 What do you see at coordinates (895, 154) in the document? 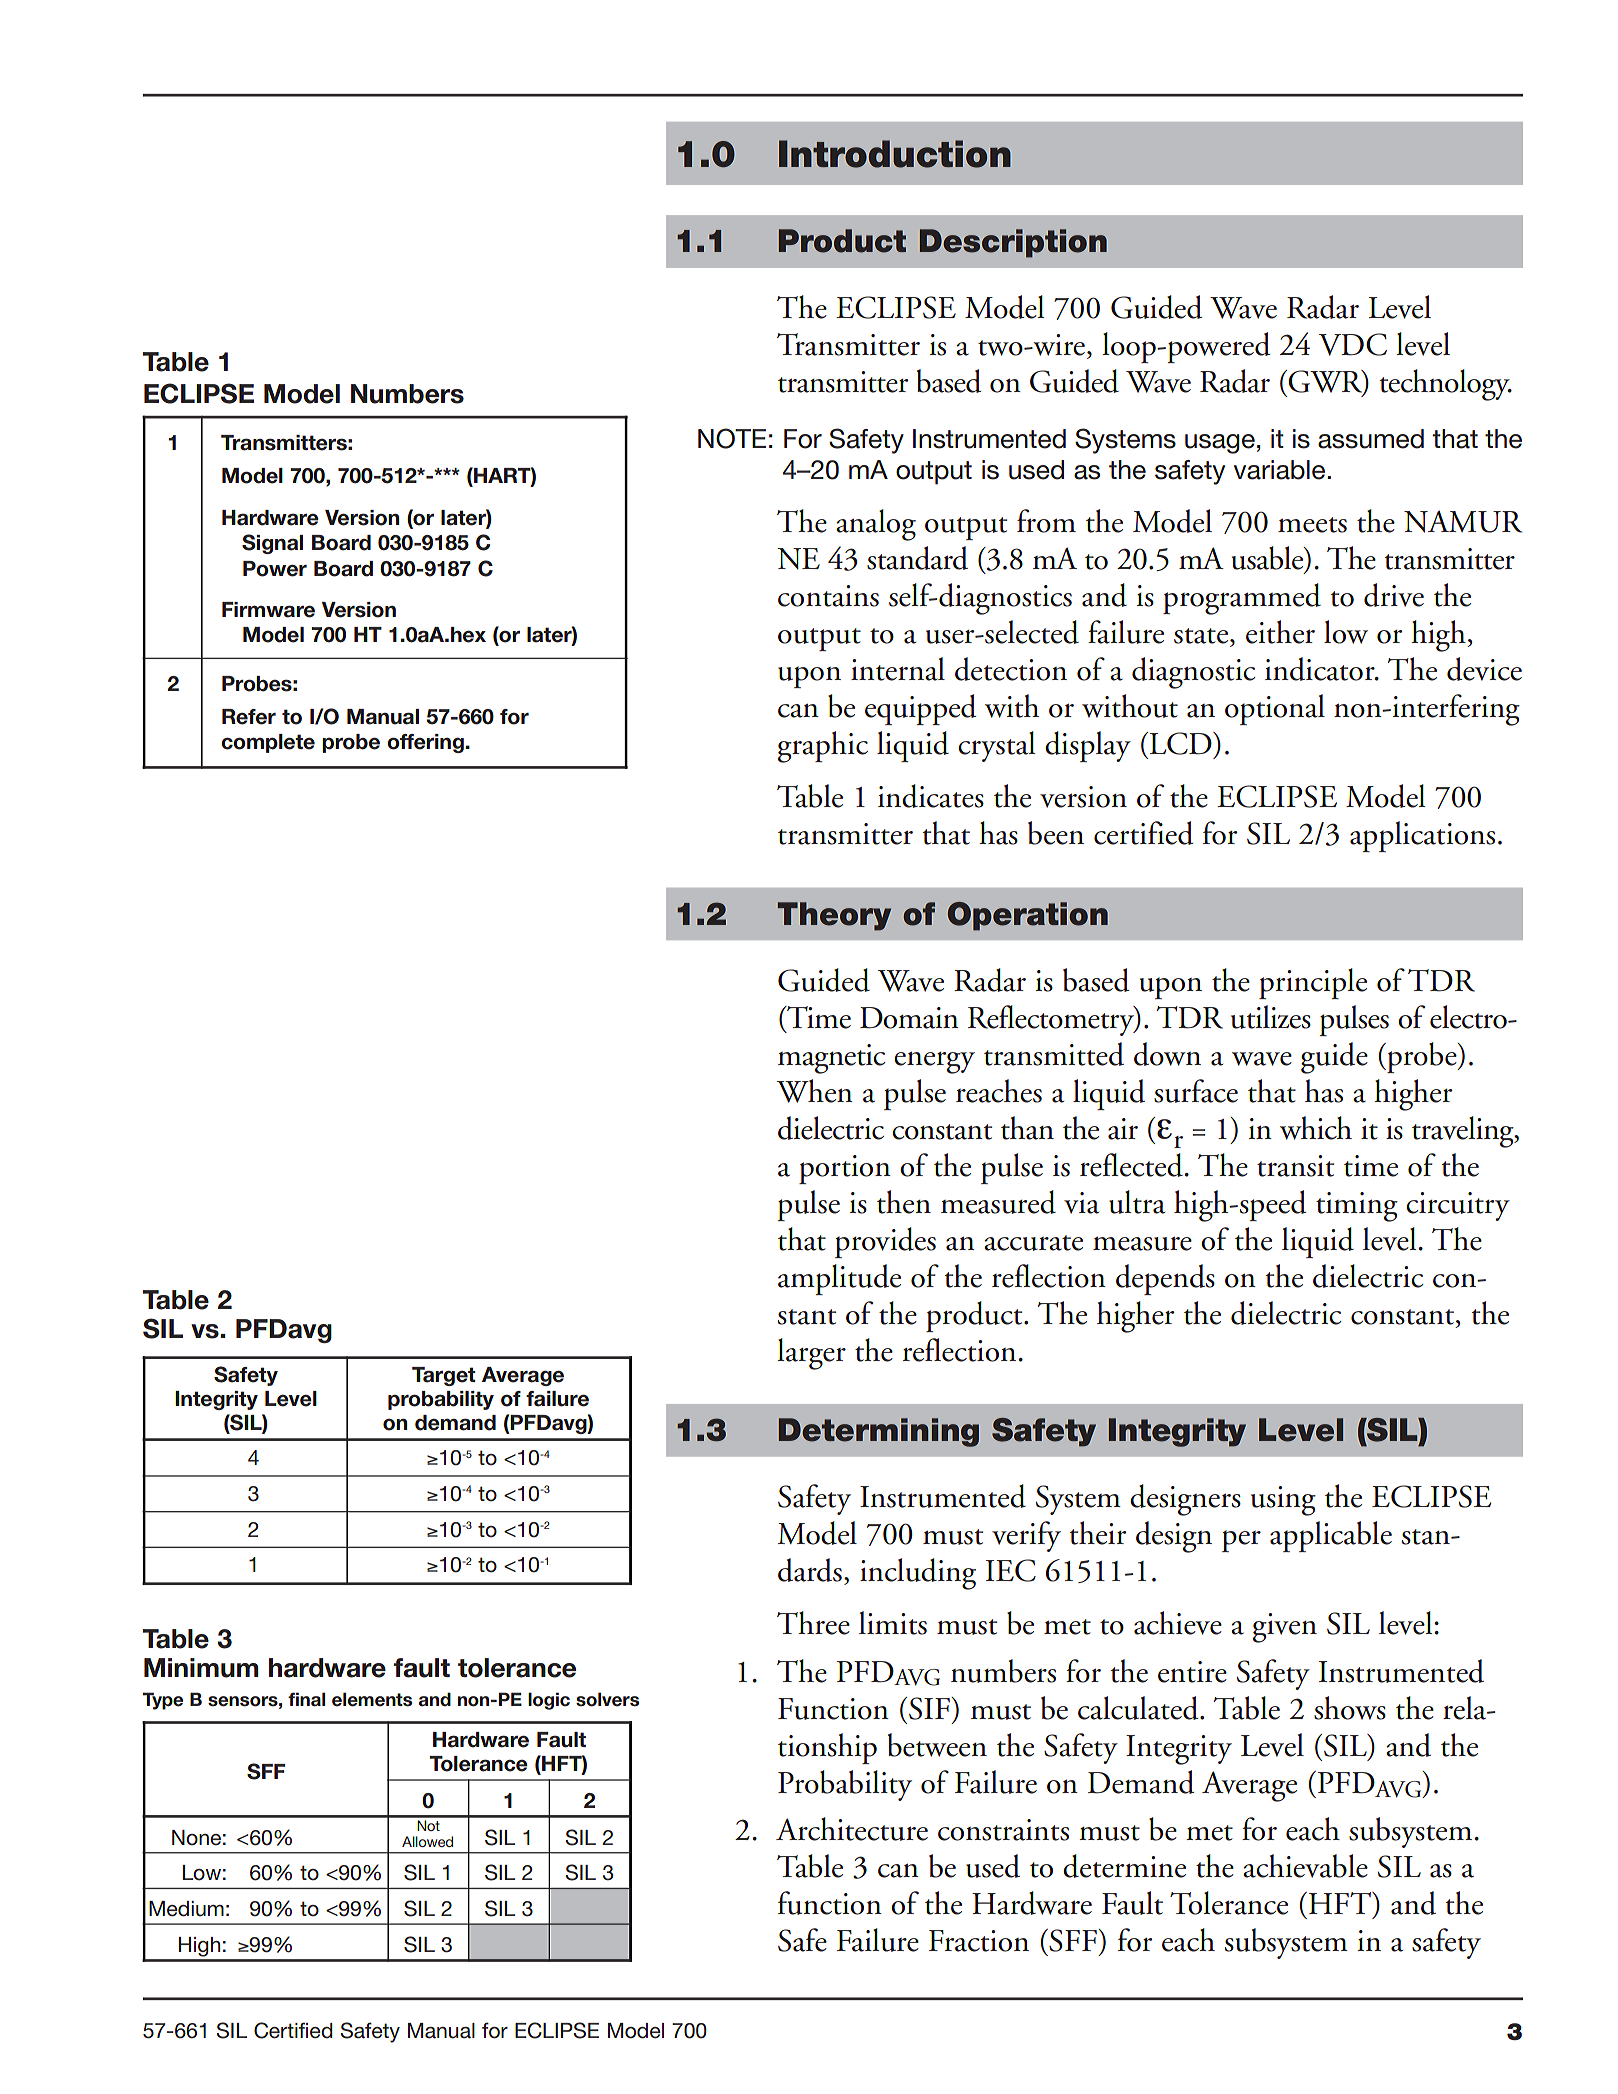
I see `Introduction` at bounding box center [895, 154].
